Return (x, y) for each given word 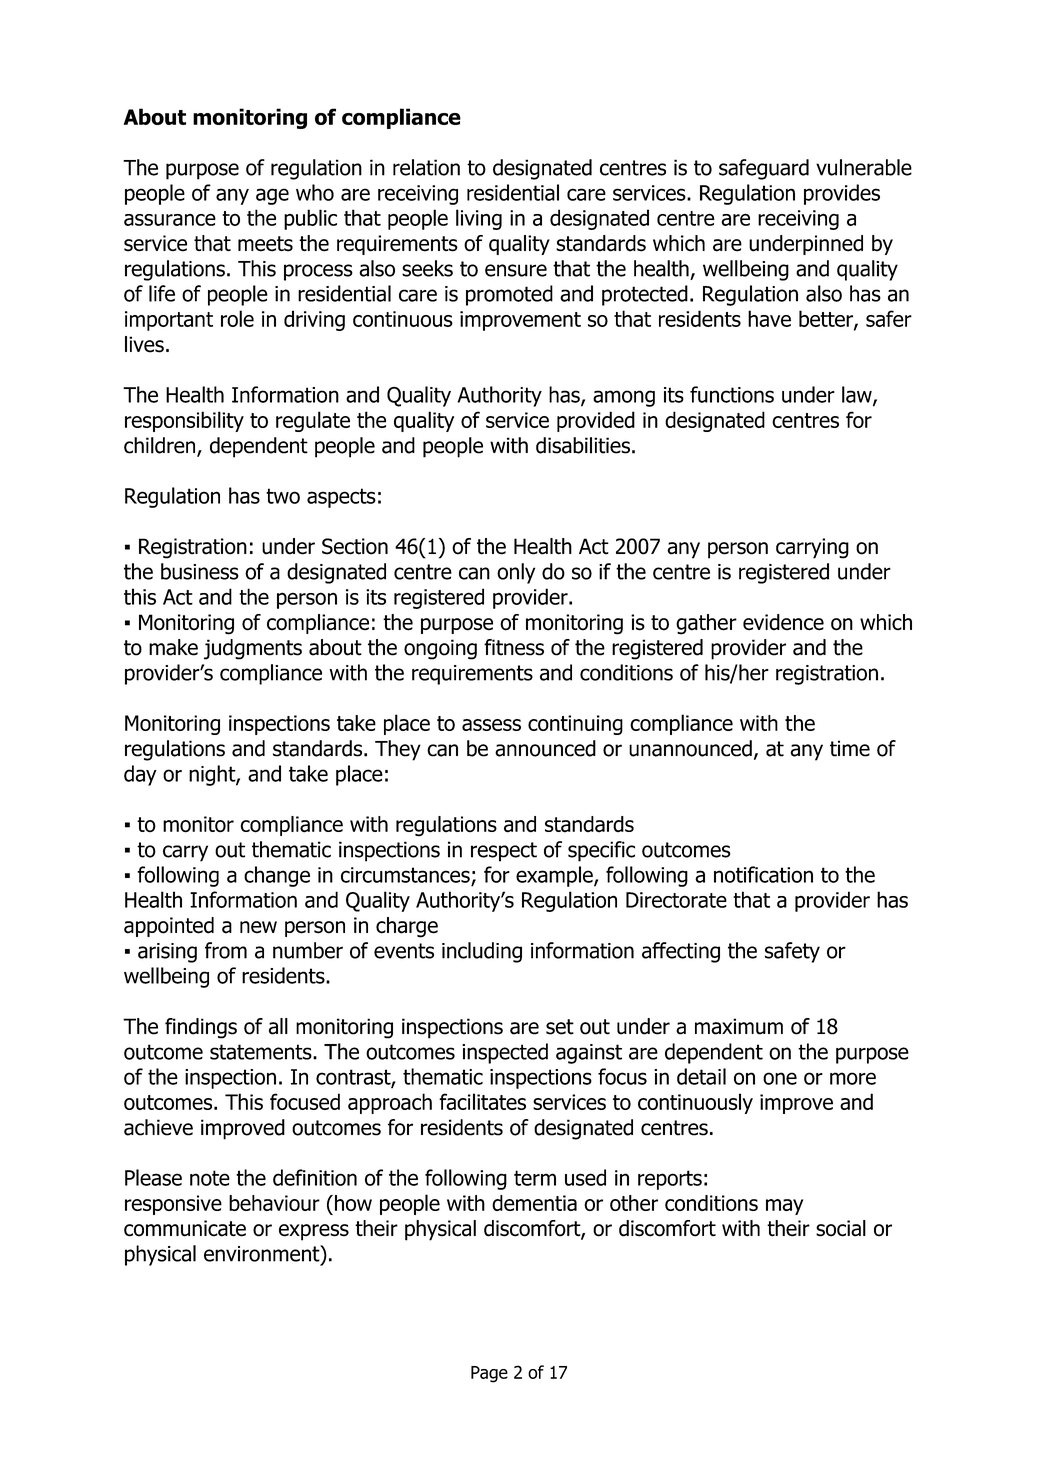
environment (263, 1254)
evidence (783, 622)
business (200, 571)
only (516, 573)
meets (265, 244)
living (479, 219)
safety (792, 952)
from (226, 950)
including (482, 952)
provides (842, 194)
